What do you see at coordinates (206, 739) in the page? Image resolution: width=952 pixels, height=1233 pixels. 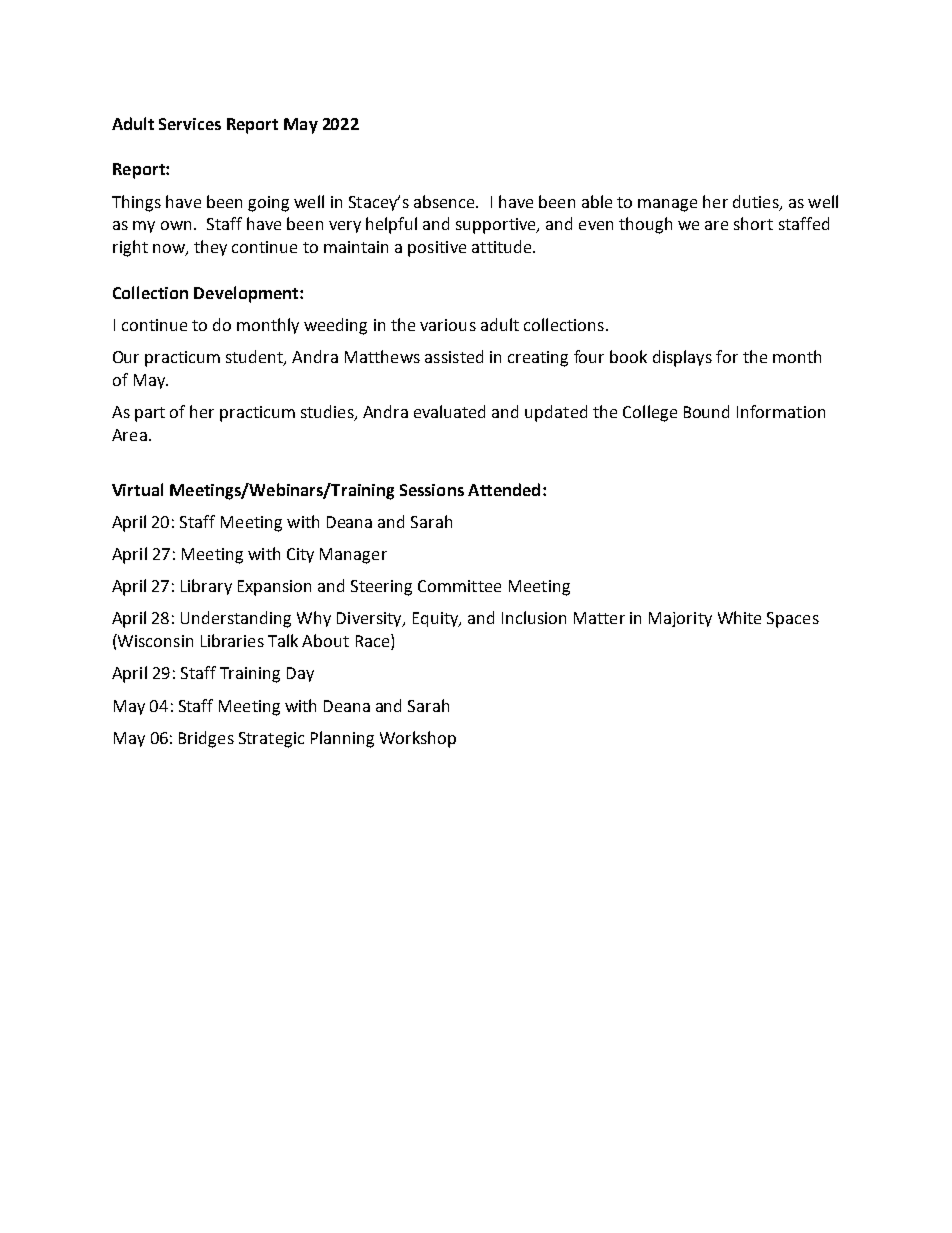 I see `Bridges` at bounding box center [206, 739].
